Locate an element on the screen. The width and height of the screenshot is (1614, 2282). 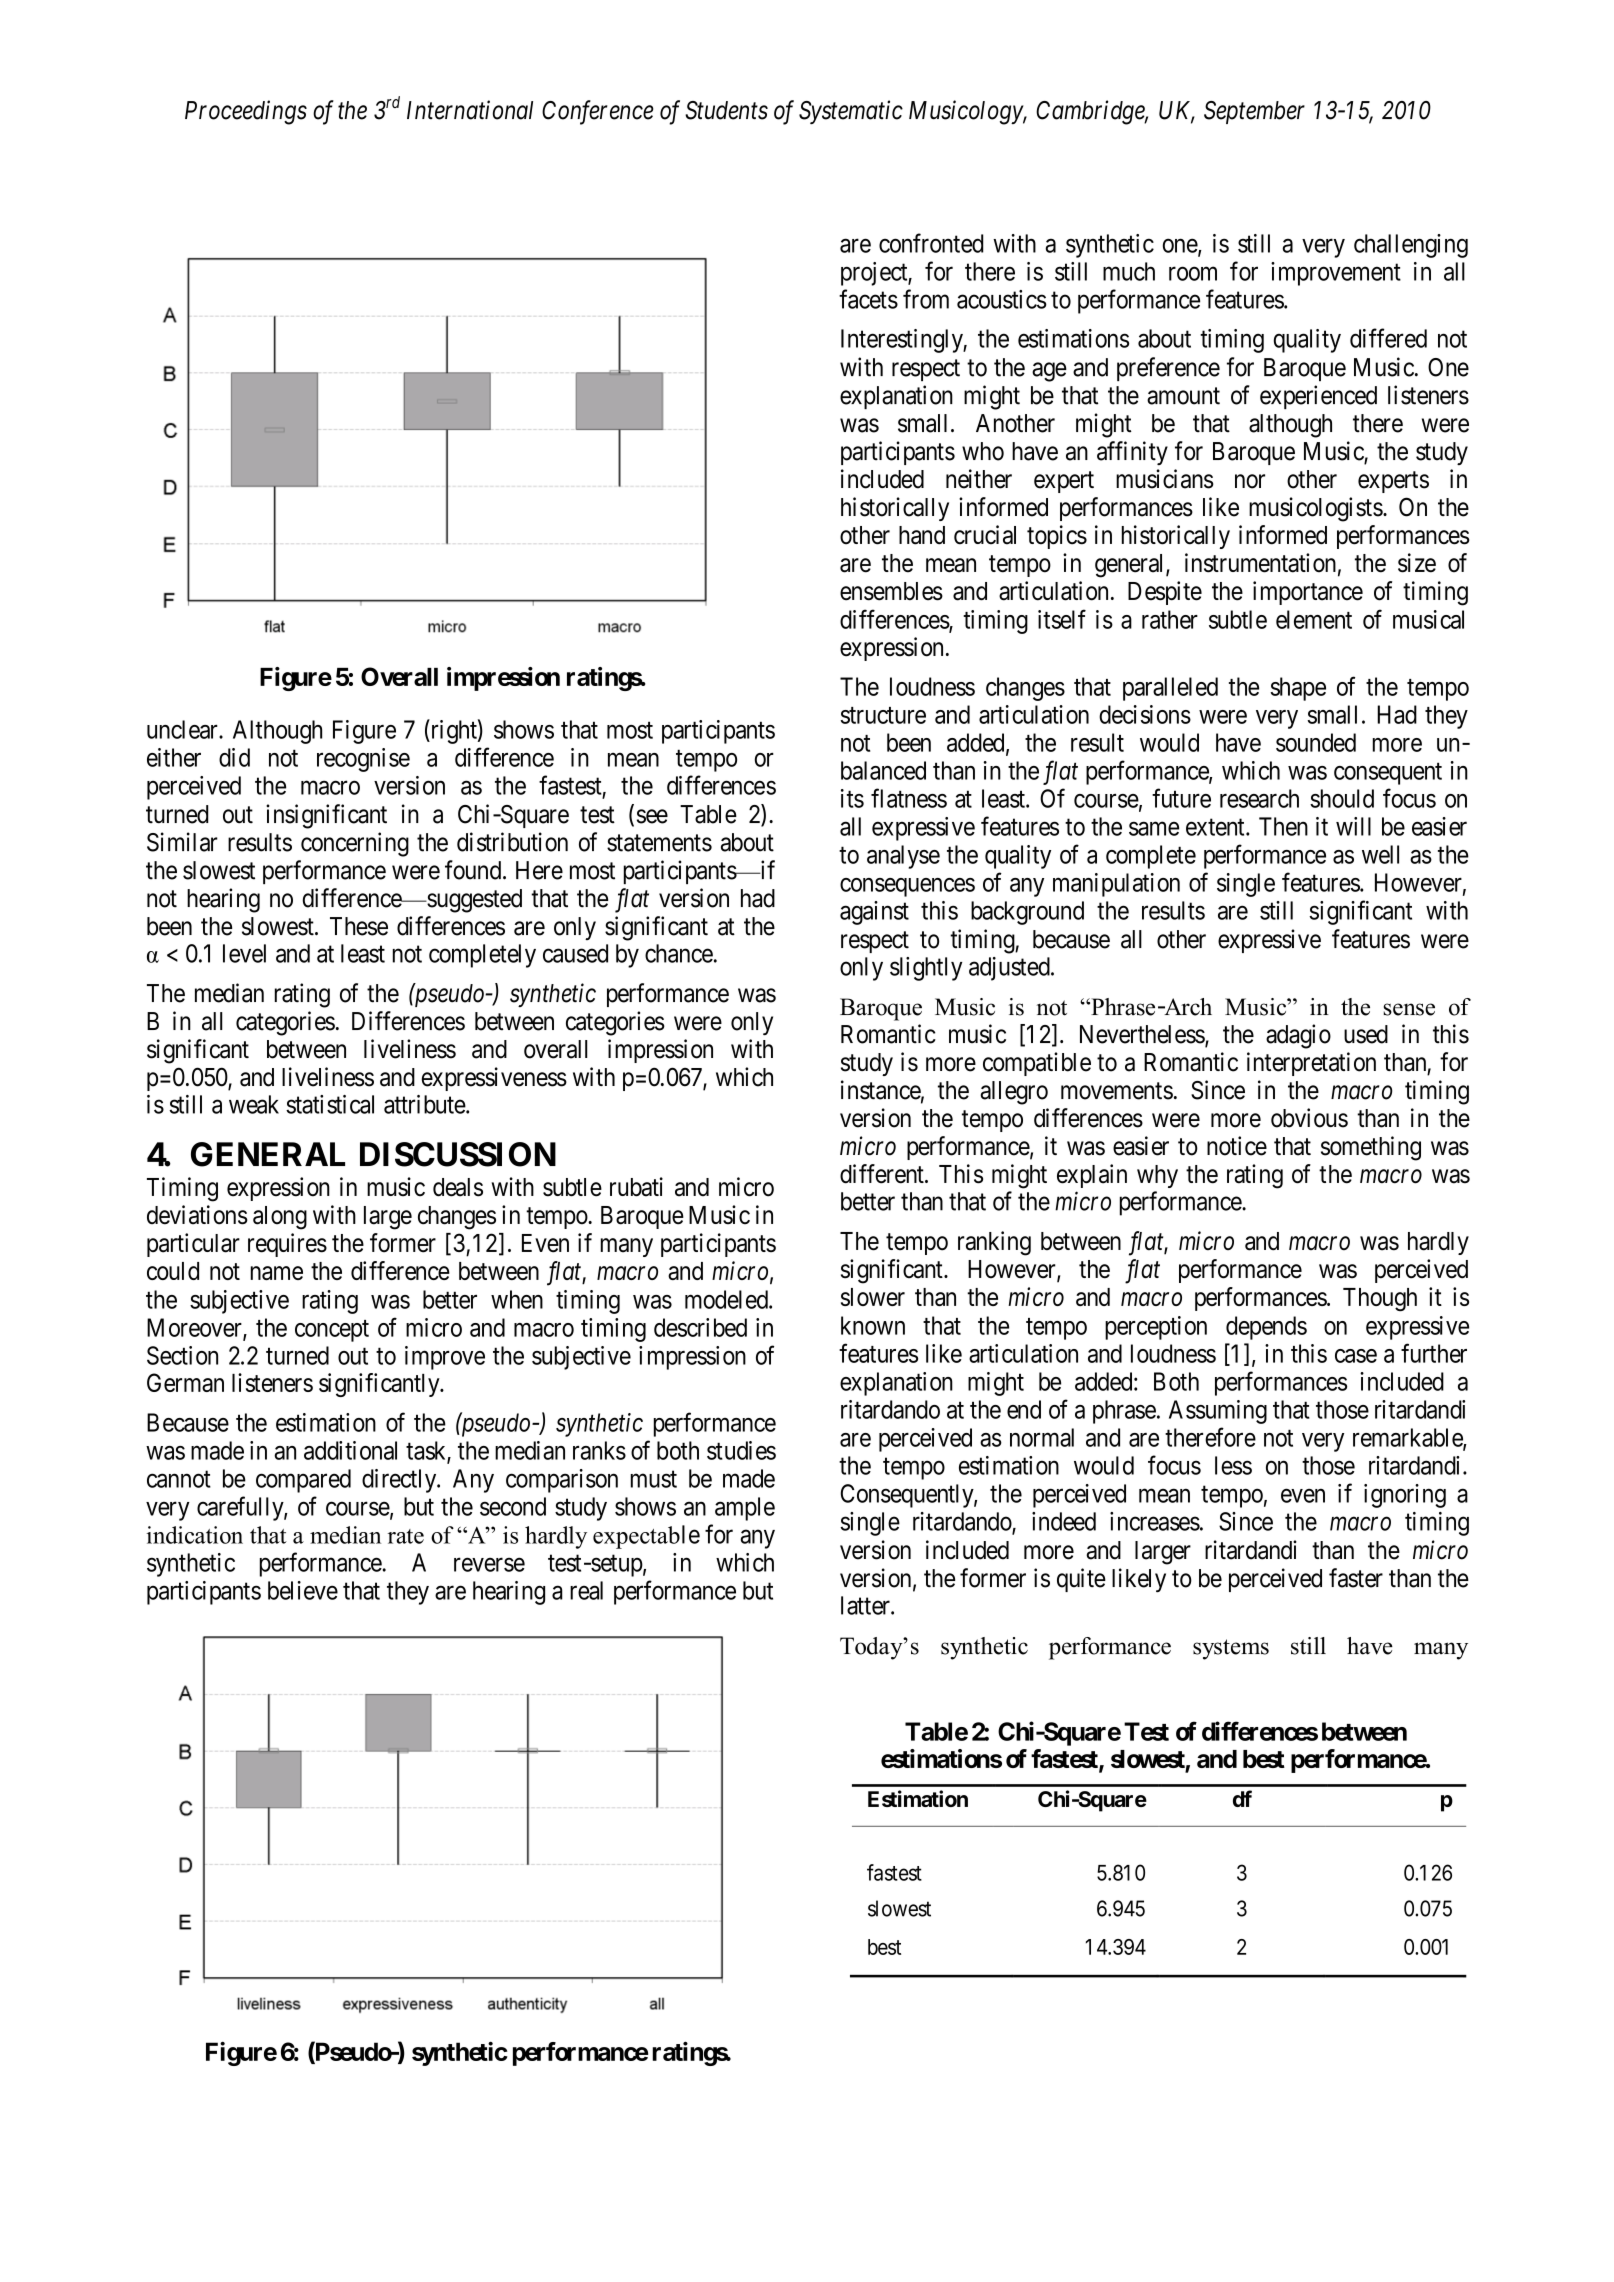
unclear is located at coordinates (183, 729).
